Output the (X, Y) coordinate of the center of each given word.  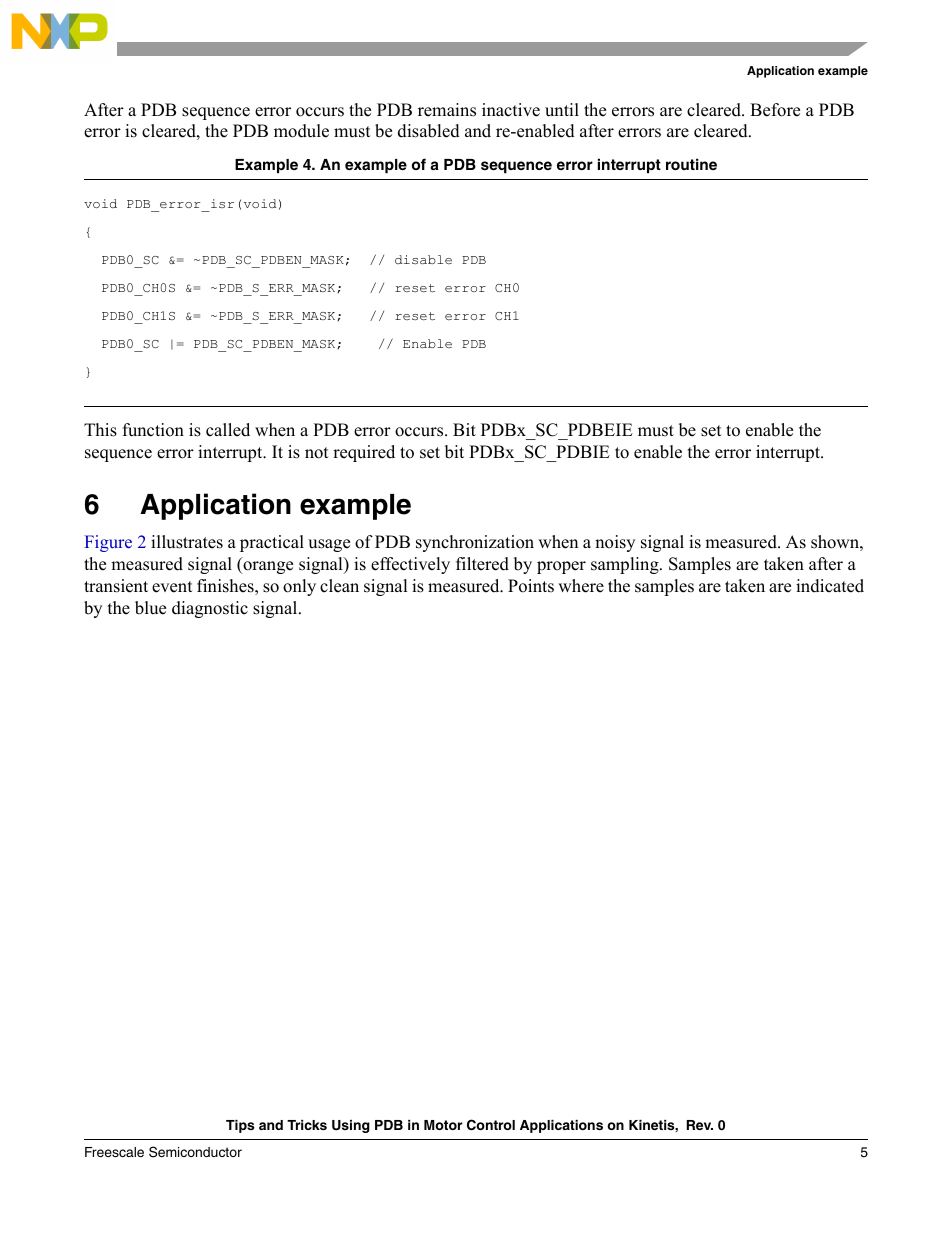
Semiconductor (195, 1152)
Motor (443, 1125)
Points (531, 586)
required (364, 453)
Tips (240, 1126)
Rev (700, 1125)
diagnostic (210, 609)
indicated (830, 586)
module (301, 131)
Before (775, 110)
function (153, 430)
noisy (615, 543)
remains (447, 110)
